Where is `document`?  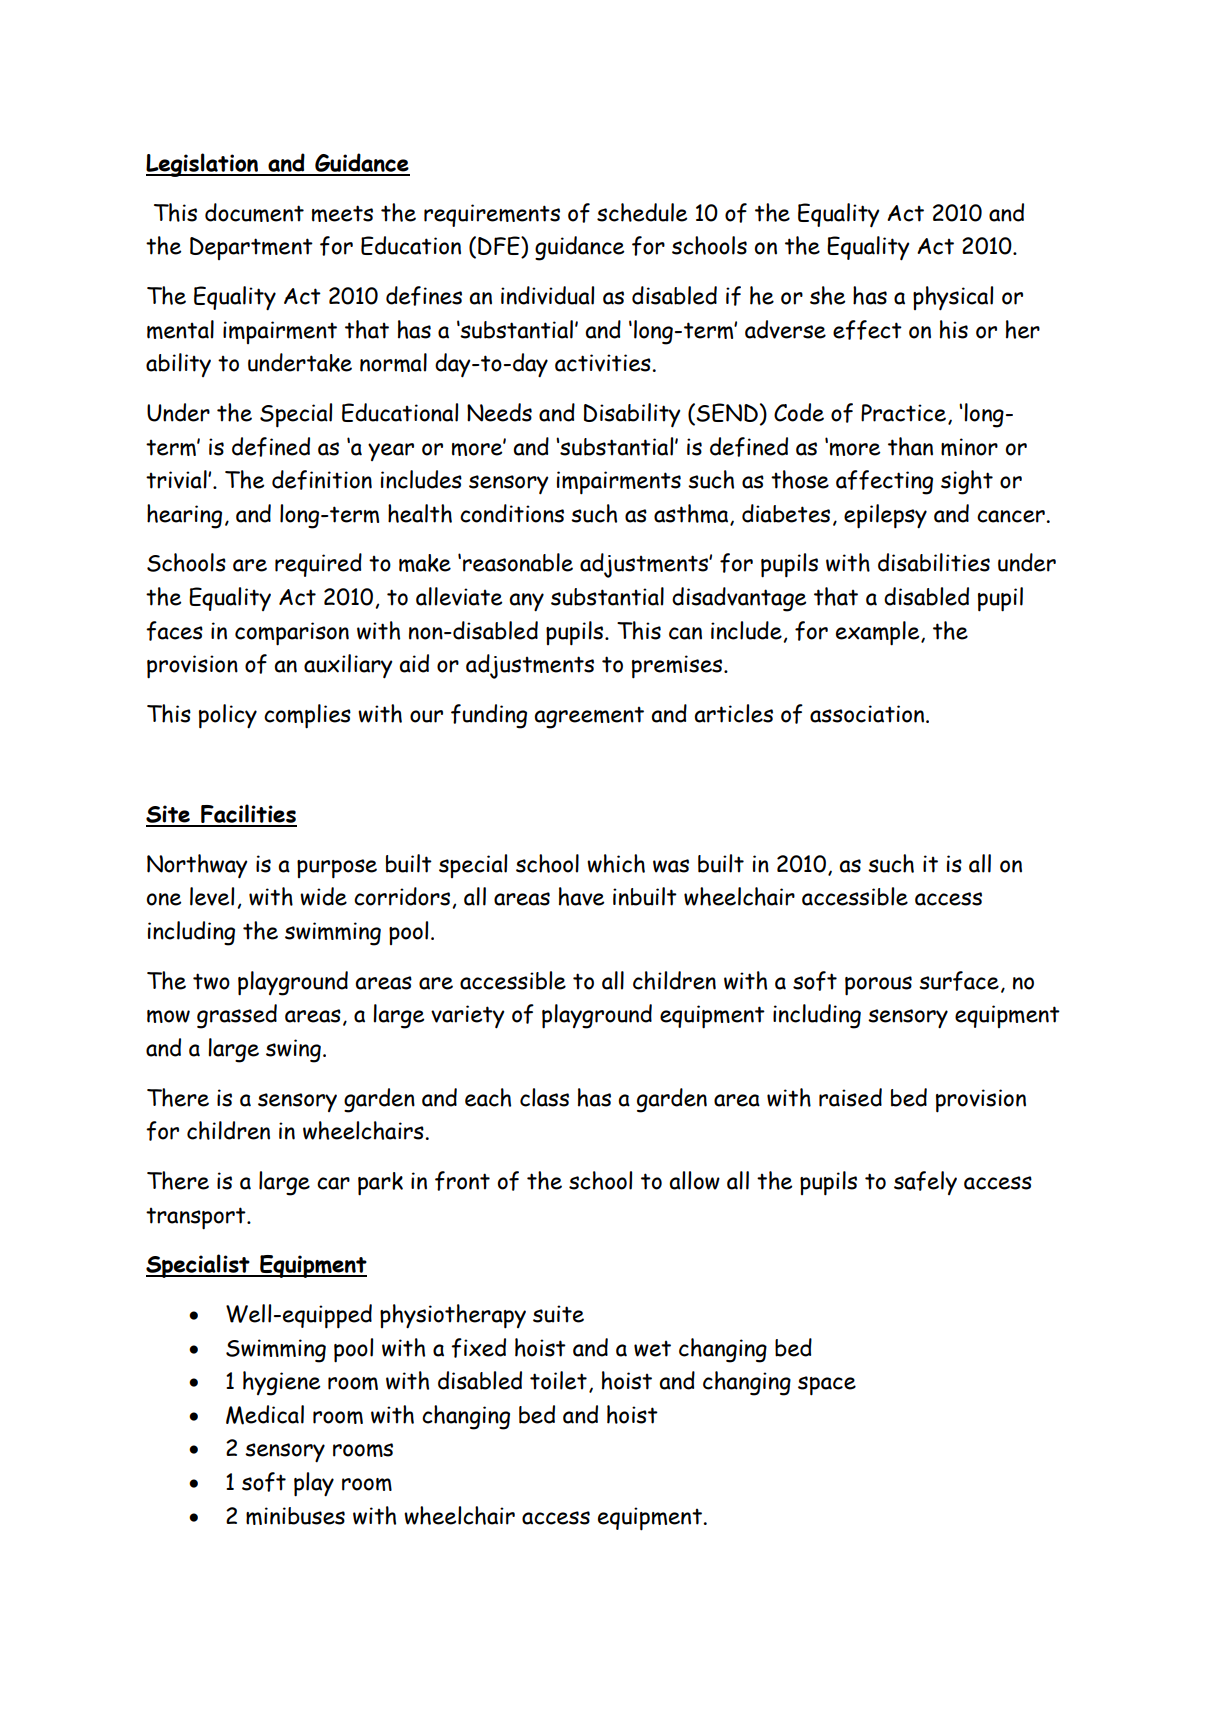 document is located at coordinates (254, 212).
